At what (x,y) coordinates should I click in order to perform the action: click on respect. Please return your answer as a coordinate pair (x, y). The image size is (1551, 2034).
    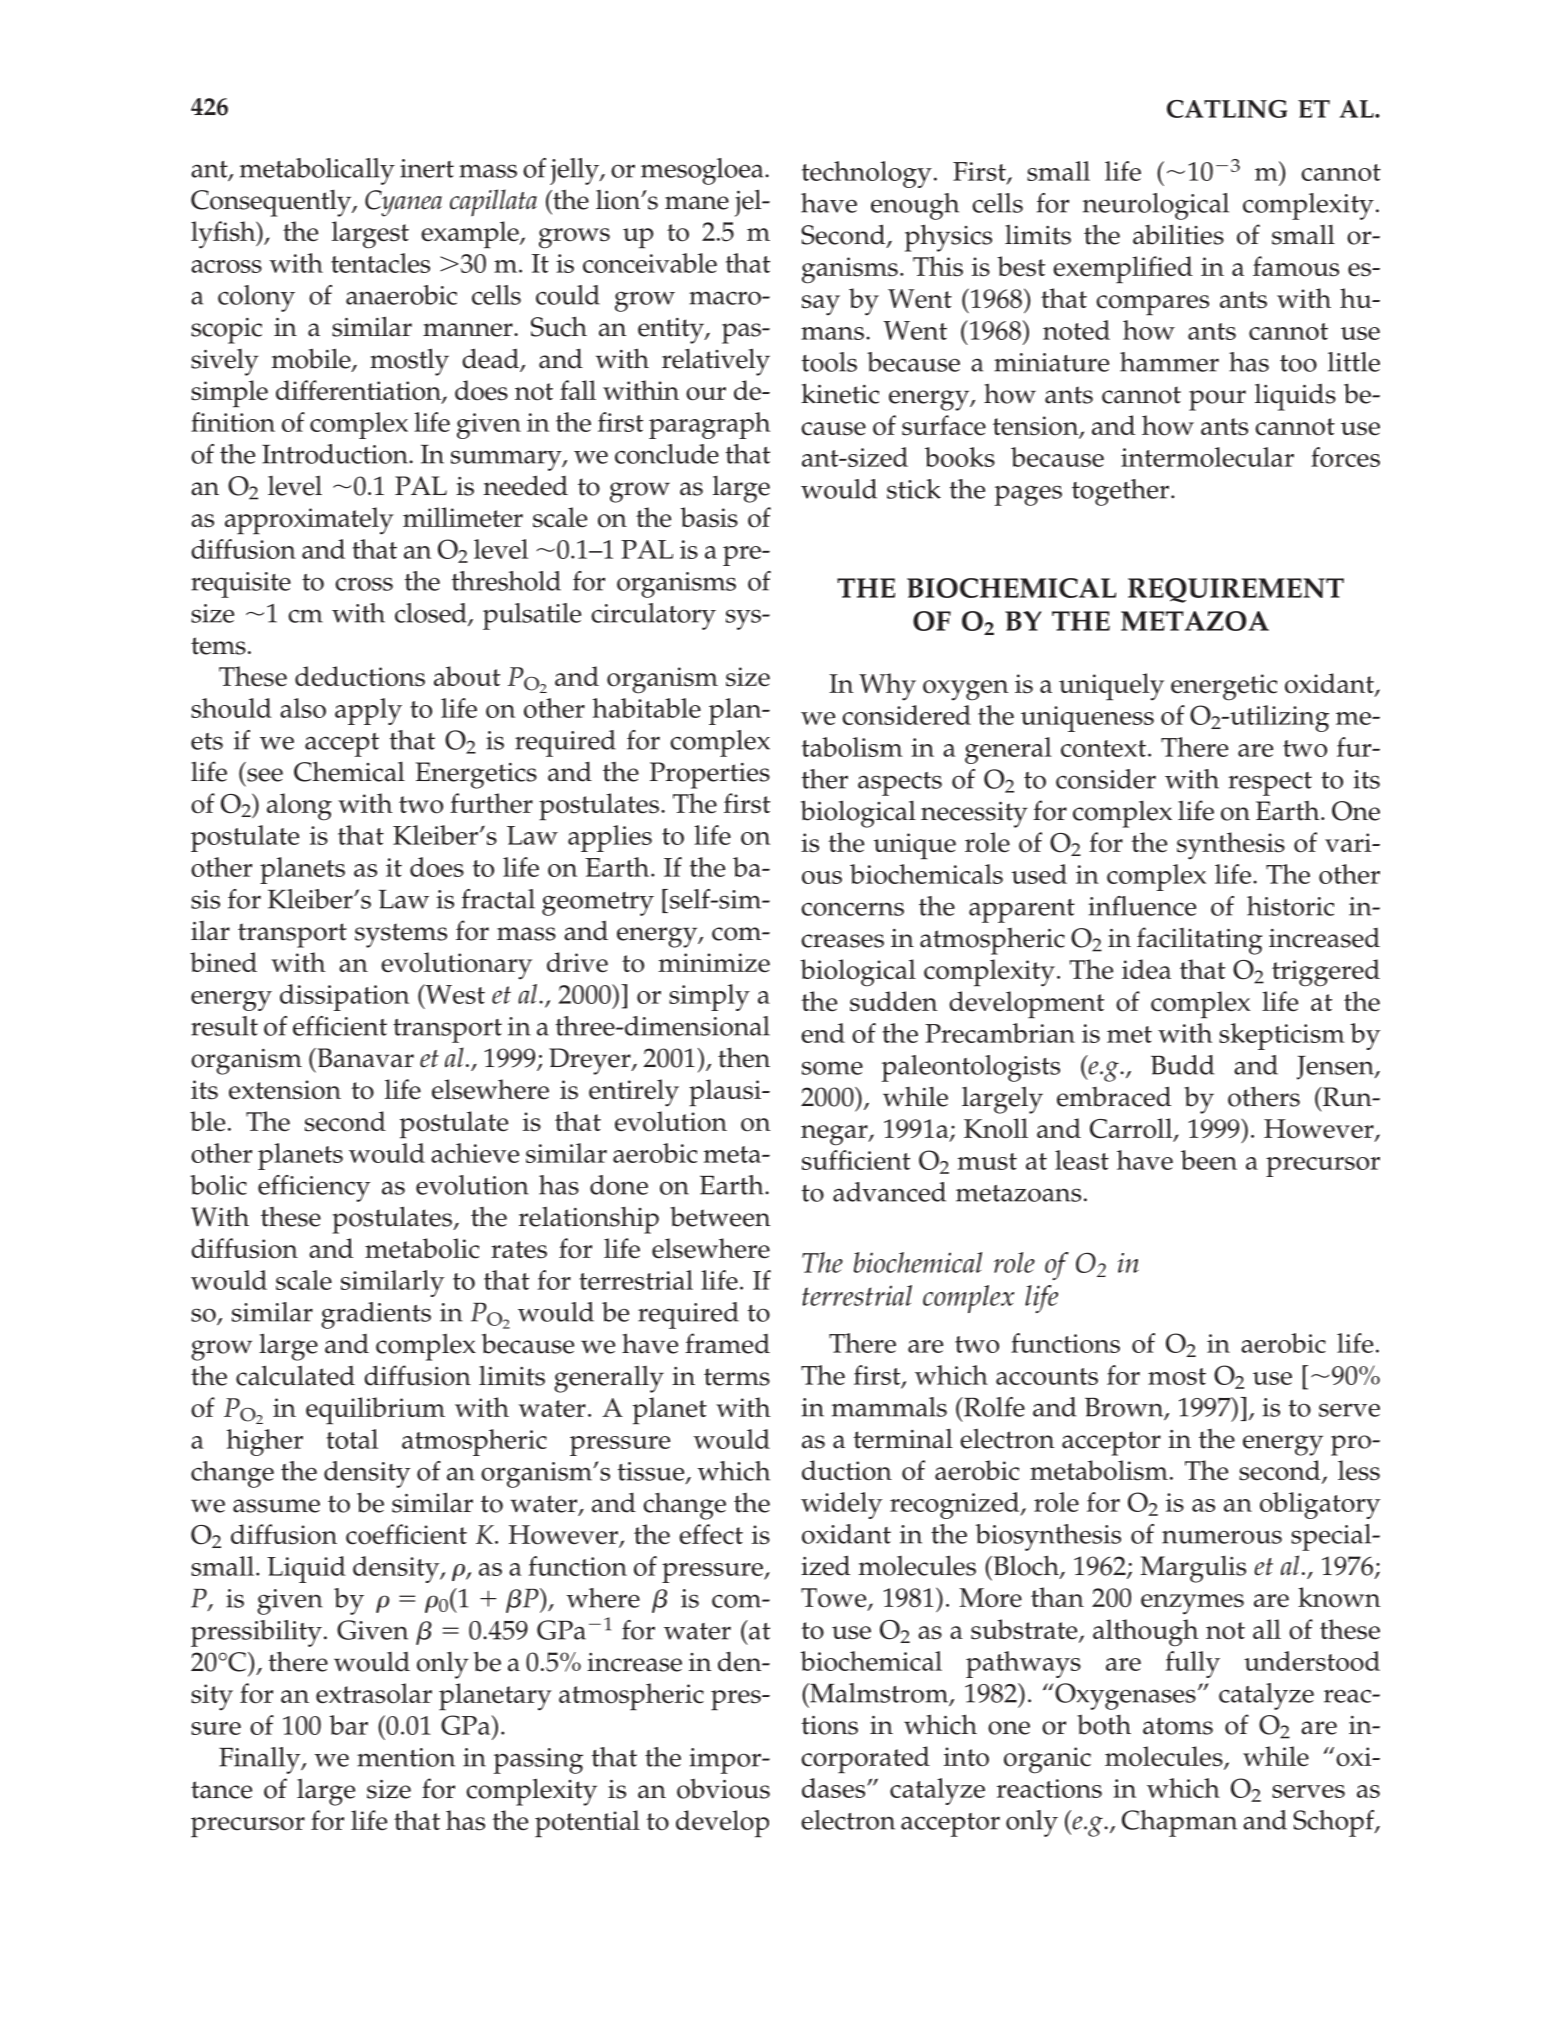
    Looking at the image, I should click on (1270, 784).
